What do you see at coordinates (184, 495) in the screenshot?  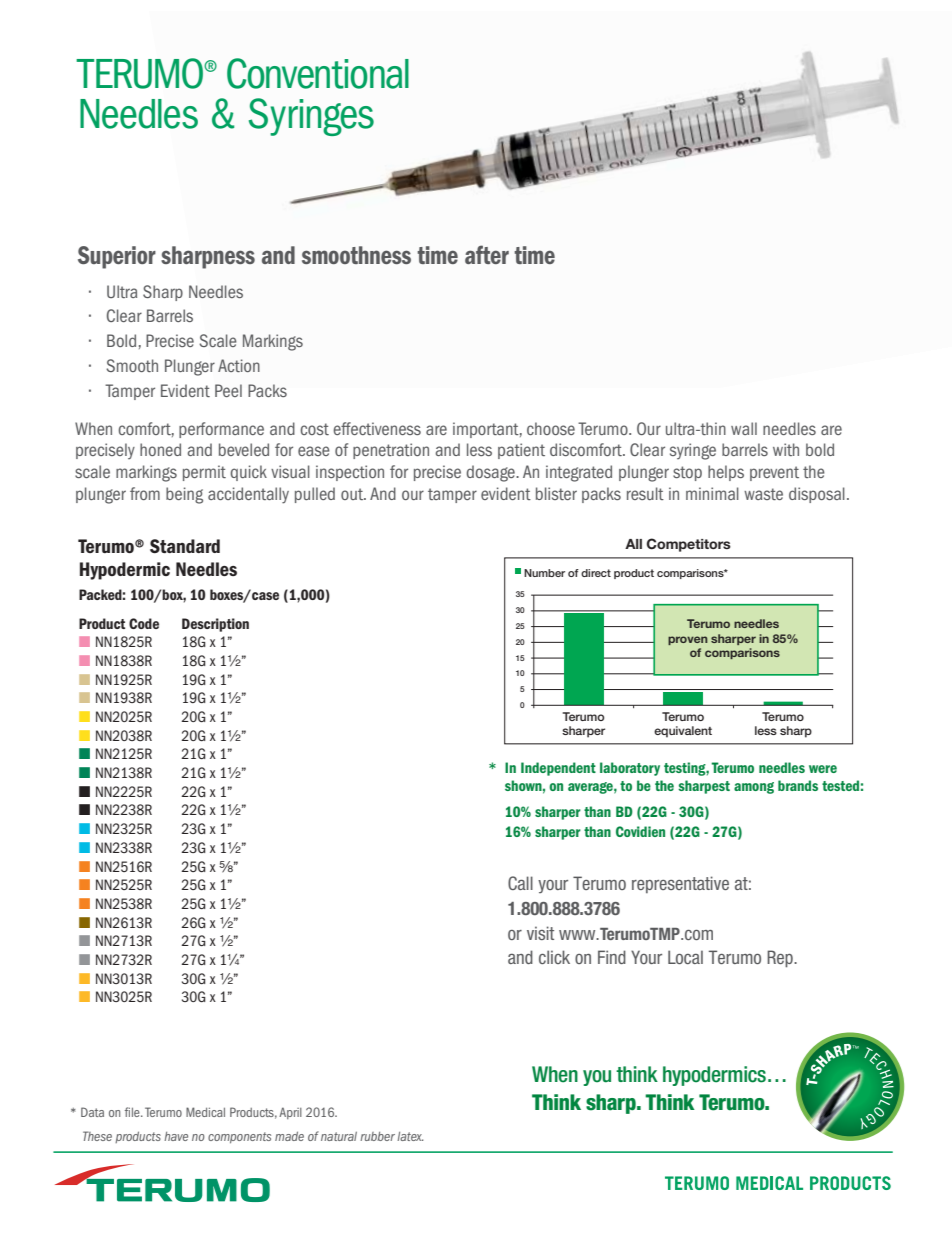 I see `being` at bounding box center [184, 495].
